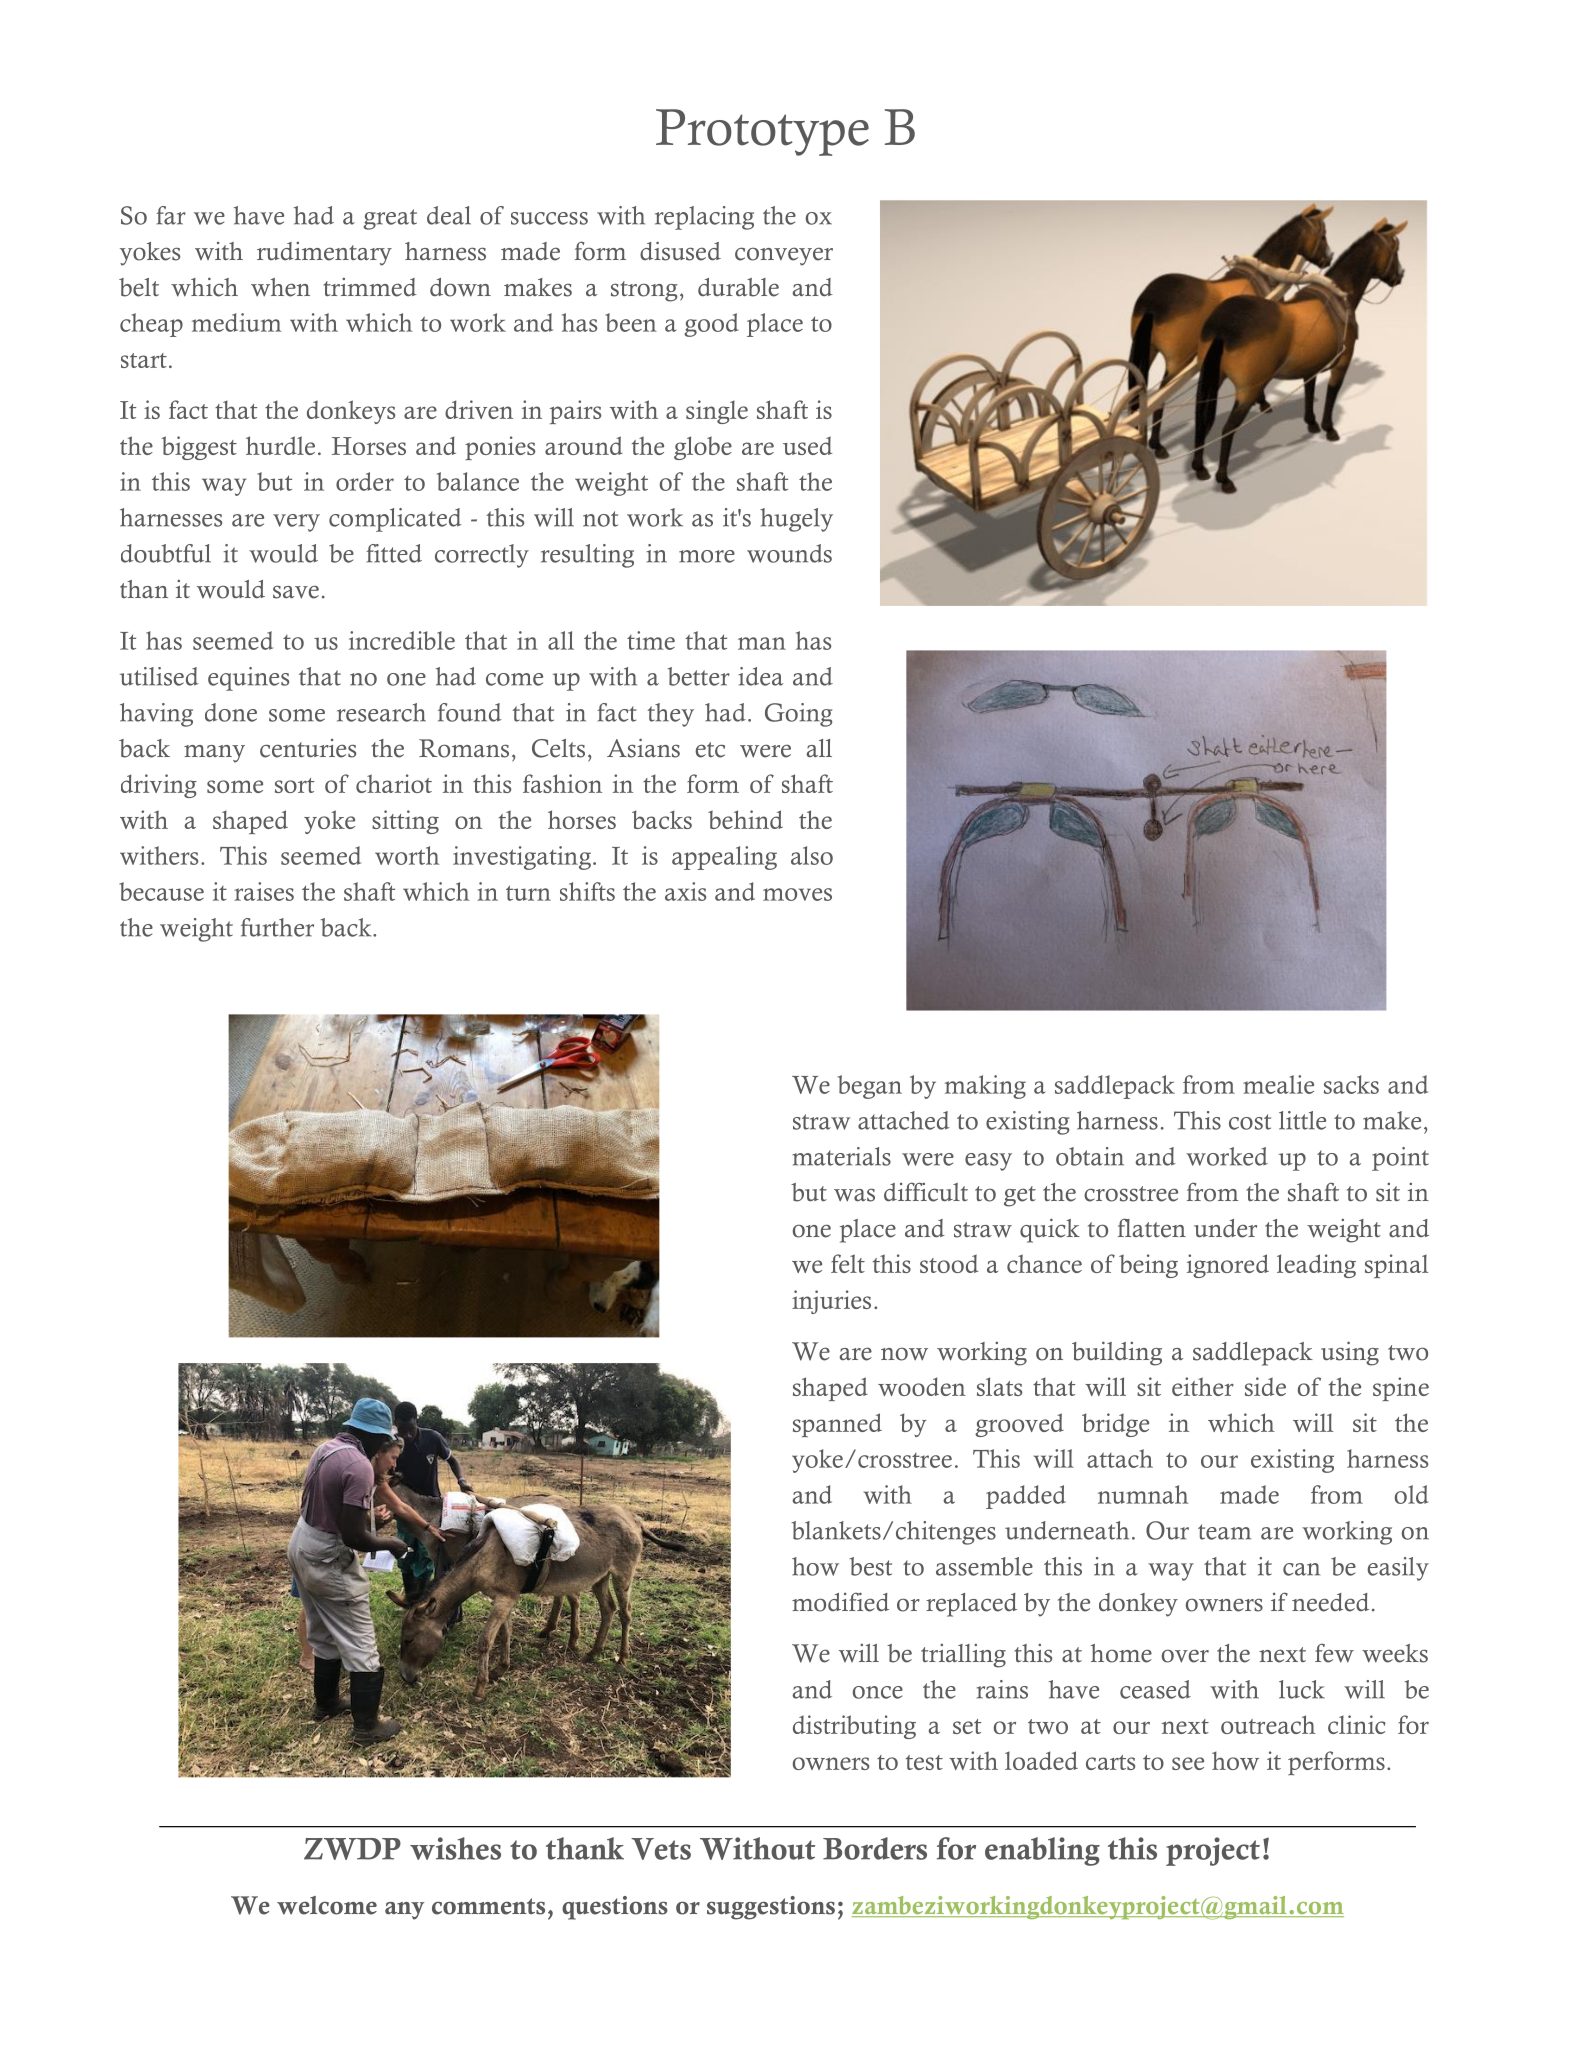 The width and height of the page is (1583, 2049). What do you see at coordinates (771, 1908) in the page?
I see `suggestions` at bounding box center [771, 1908].
